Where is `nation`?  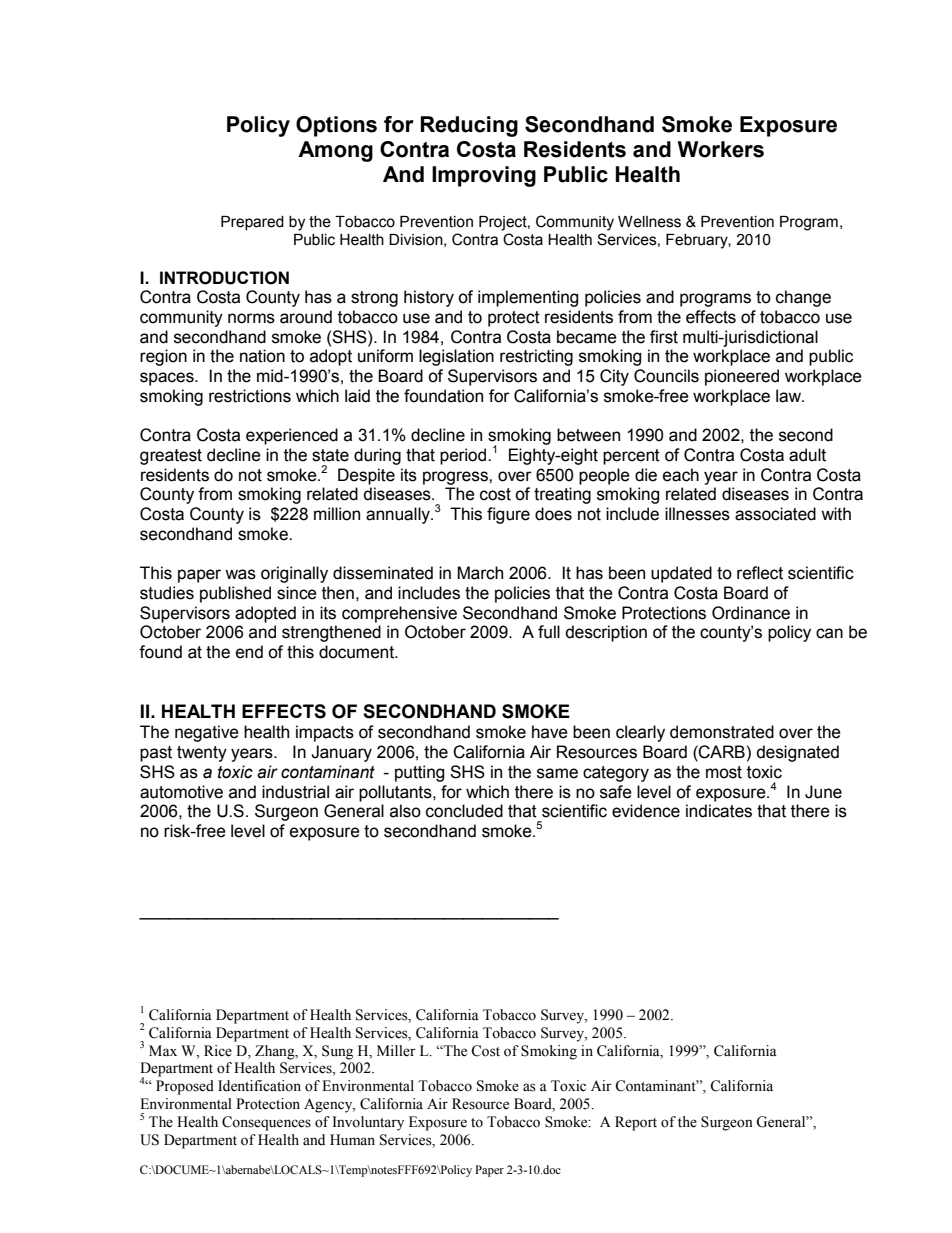 nation is located at coordinates (262, 356).
